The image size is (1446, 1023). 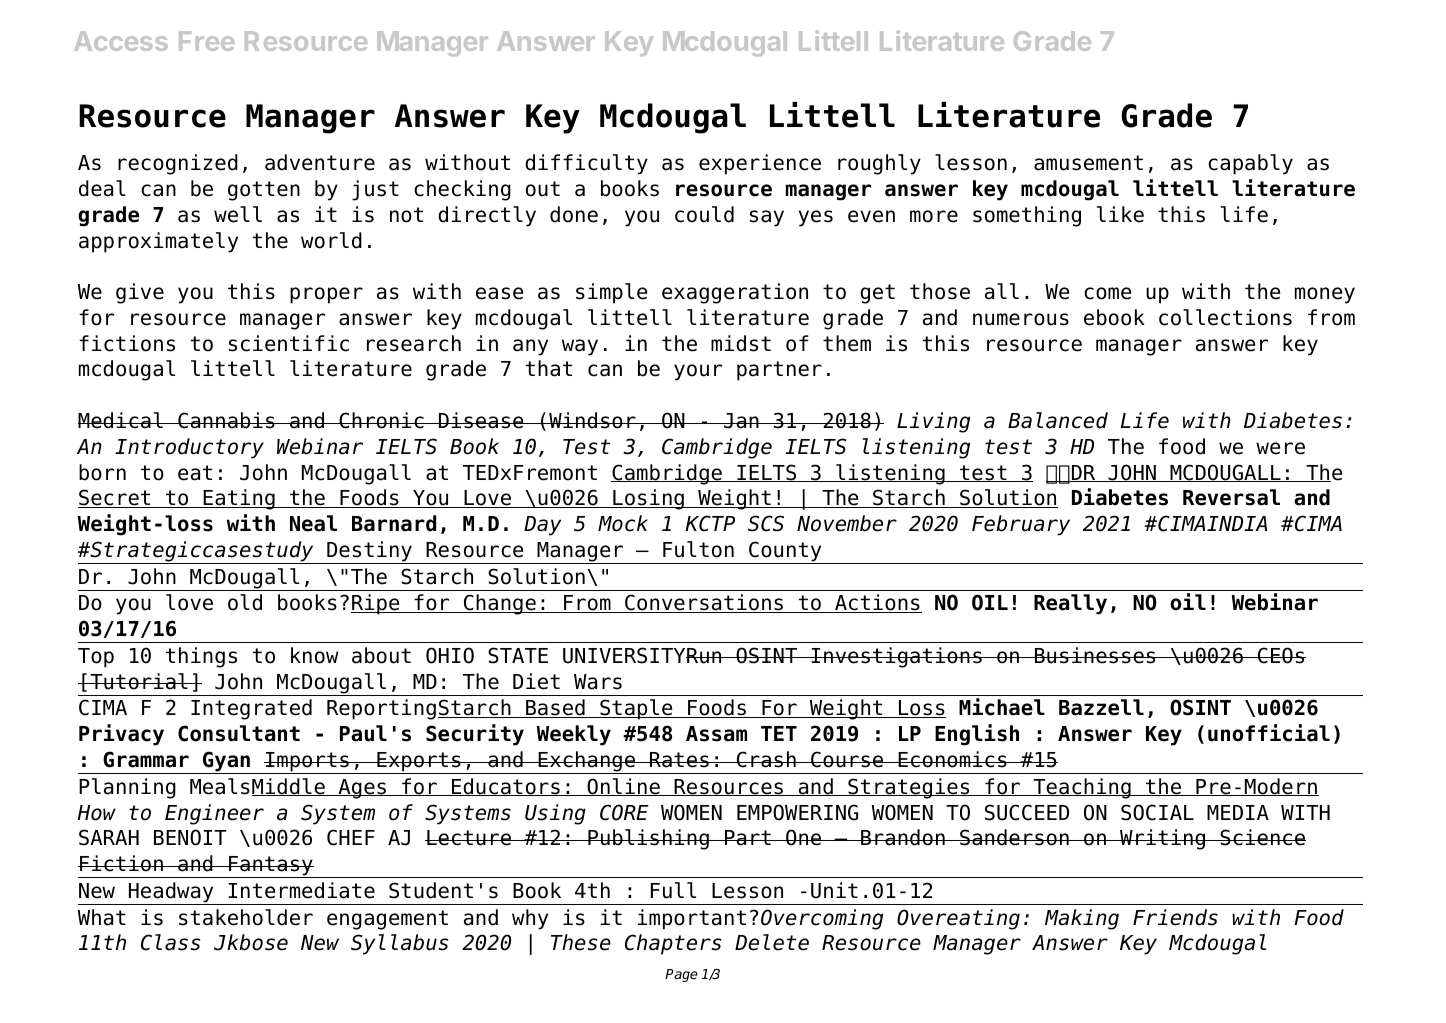 I want to click on Wars, so click(x=598, y=682).
